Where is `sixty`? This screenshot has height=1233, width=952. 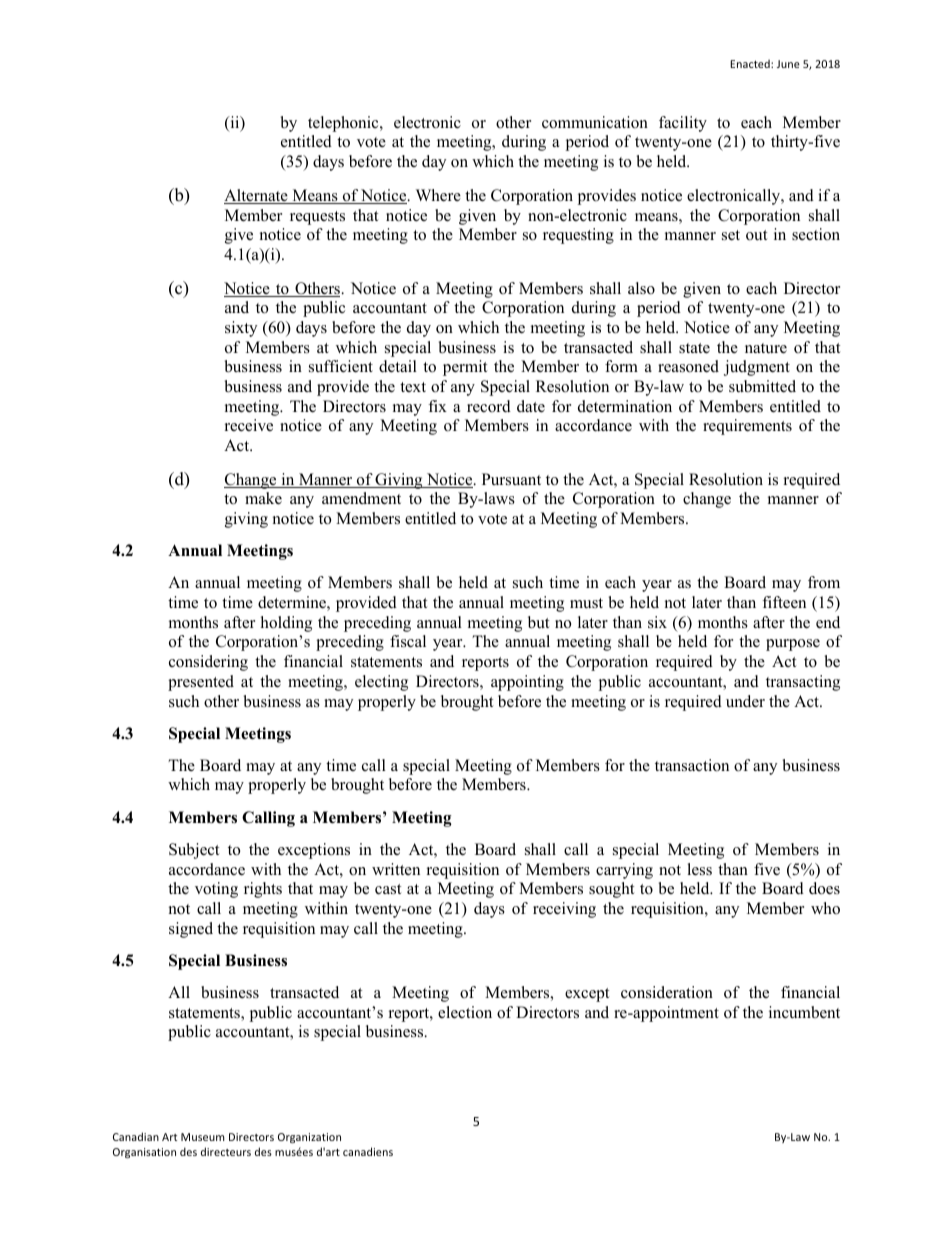 sixty is located at coordinates (241, 329).
